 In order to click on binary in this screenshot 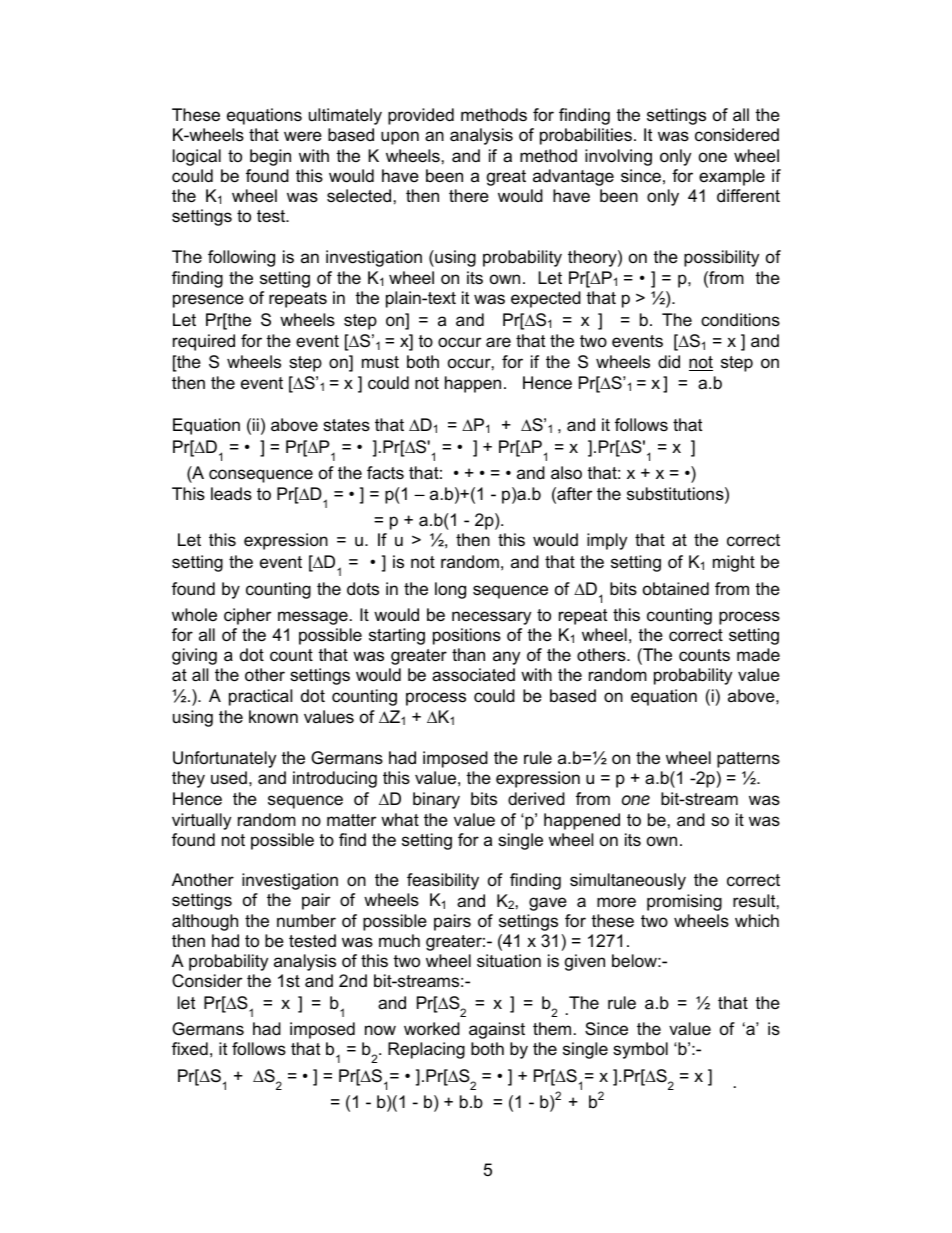, I will do `click(436, 800)`.
